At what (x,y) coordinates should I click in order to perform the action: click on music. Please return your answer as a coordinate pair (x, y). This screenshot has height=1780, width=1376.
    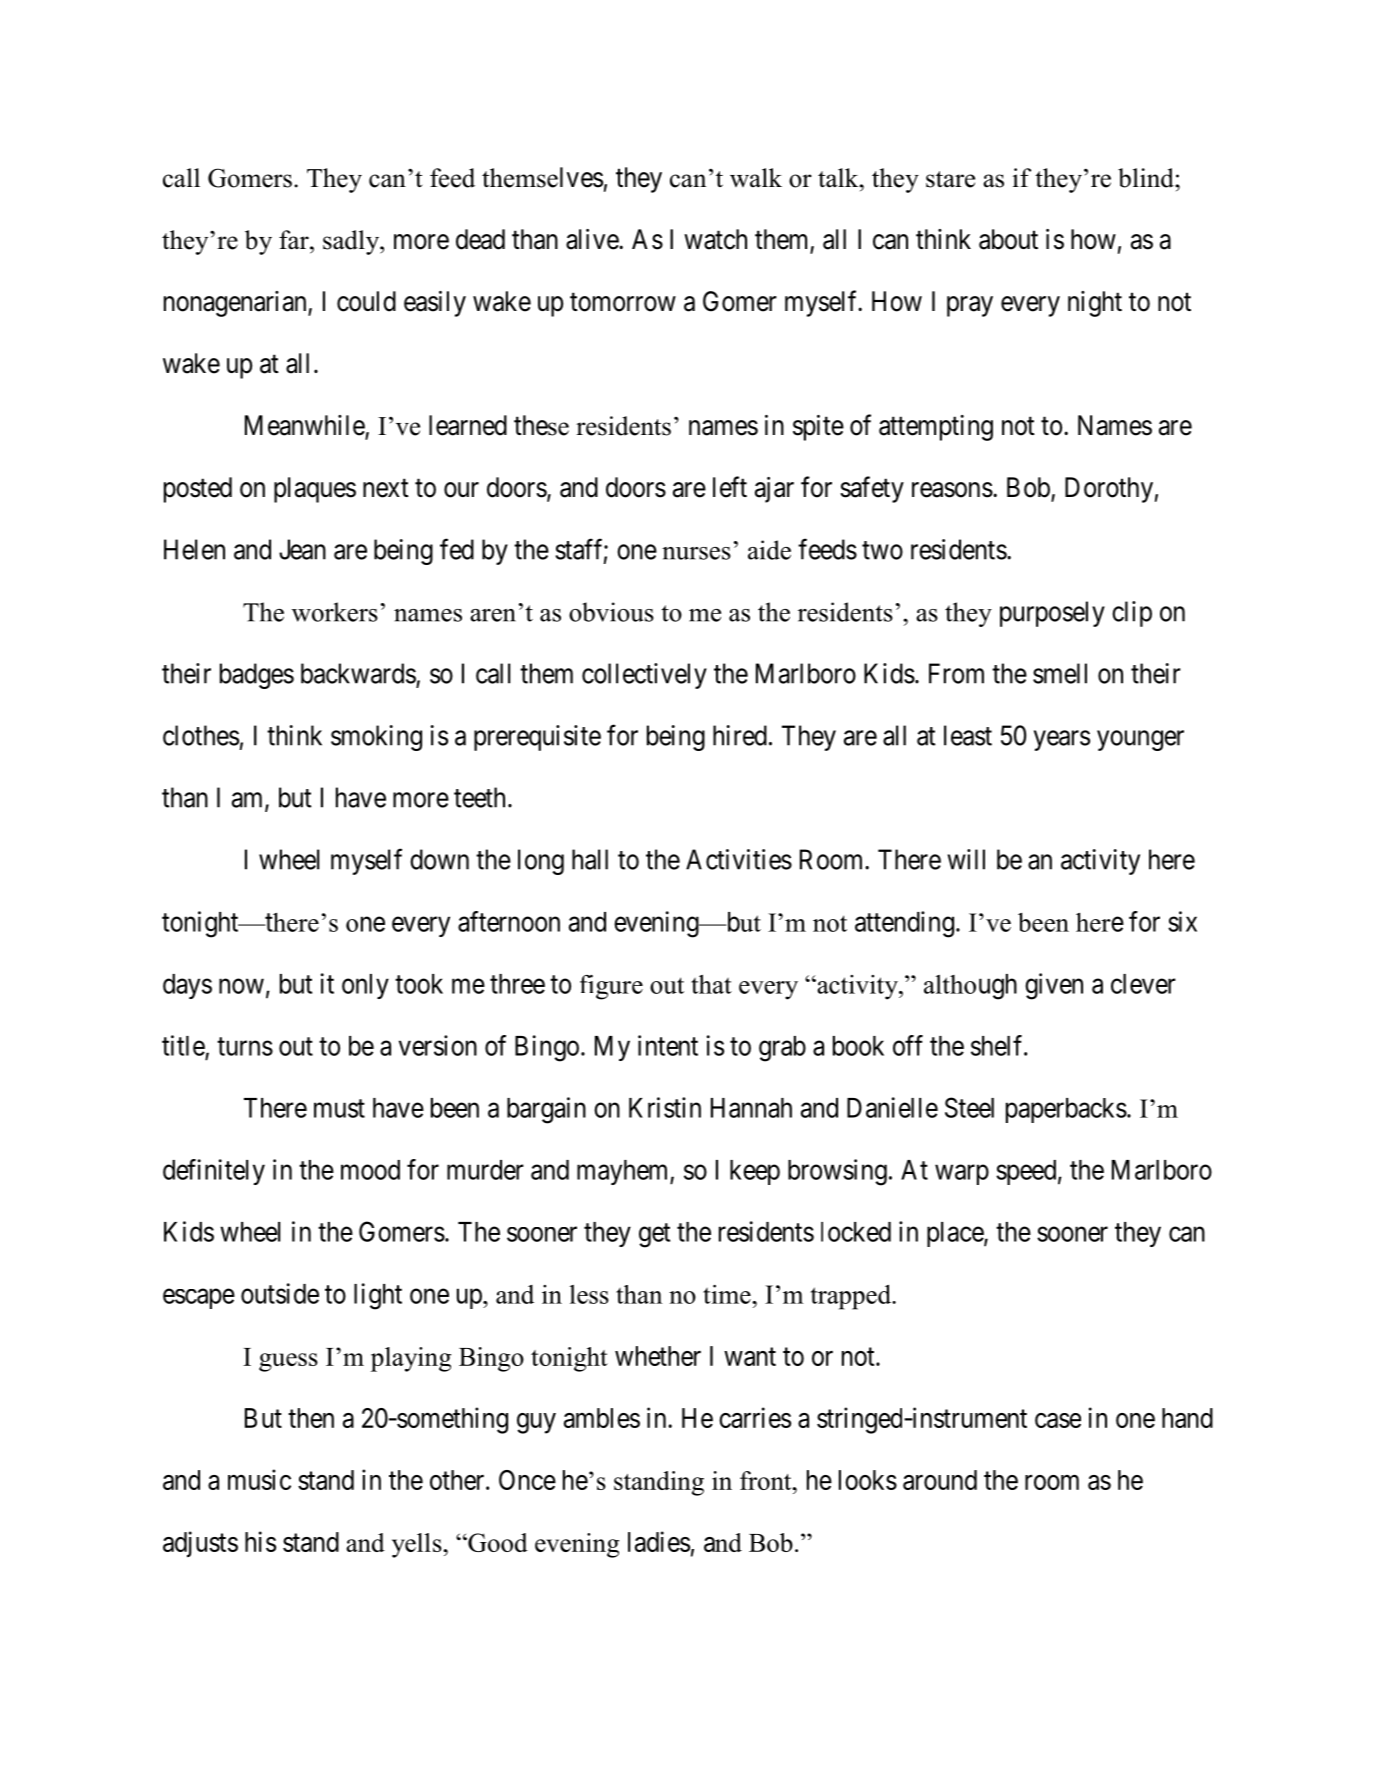
    Looking at the image, I should click on (259, 1479).
